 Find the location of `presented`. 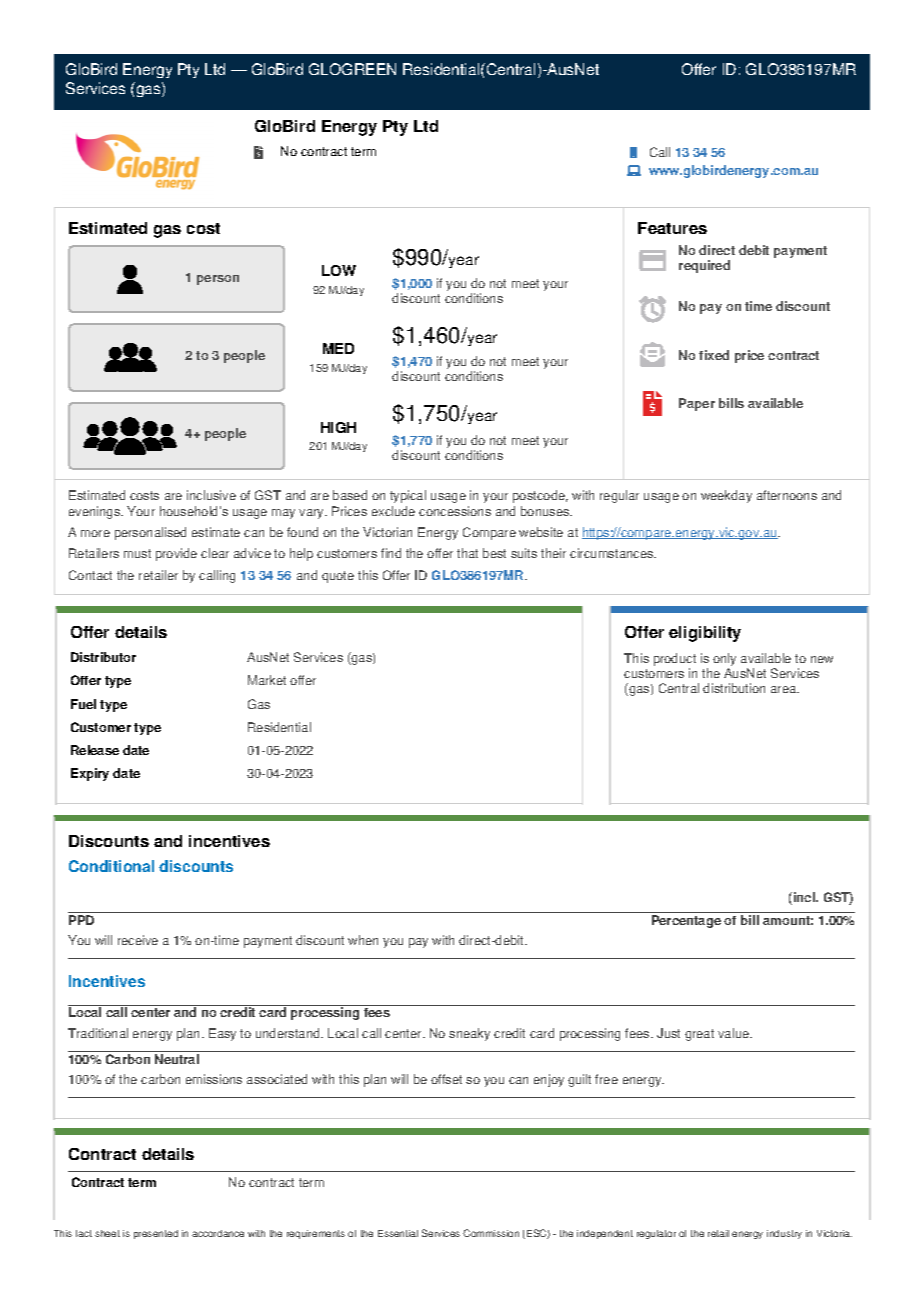

presented is located at coordinates (156, 1234).
